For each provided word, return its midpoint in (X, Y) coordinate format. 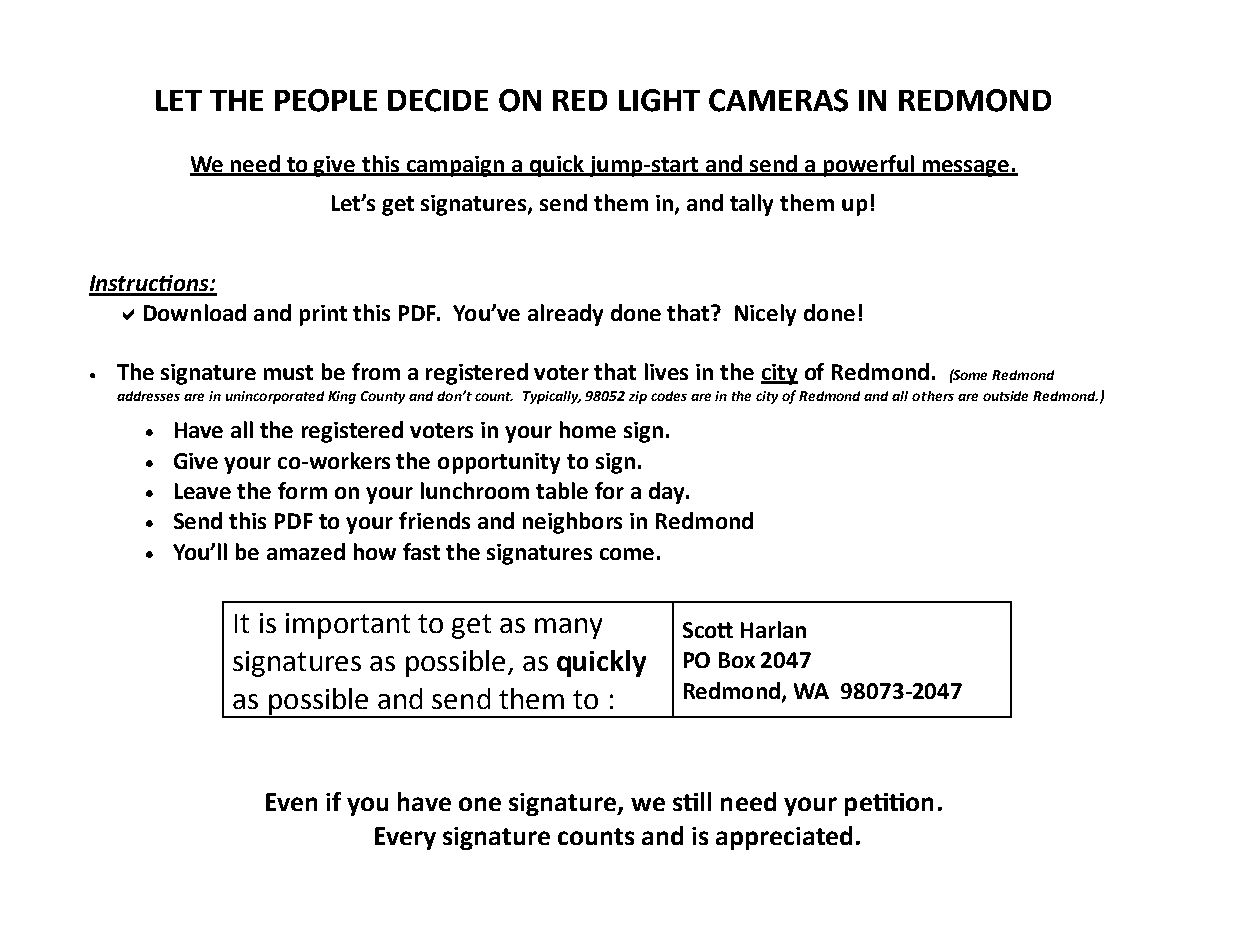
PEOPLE (326, 100)
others (933, 396)
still (692, 801)
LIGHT (659, 100)
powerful (869, 166)
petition (889, 804)
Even (291, 802)
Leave (203, 491)
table (562, 490)
